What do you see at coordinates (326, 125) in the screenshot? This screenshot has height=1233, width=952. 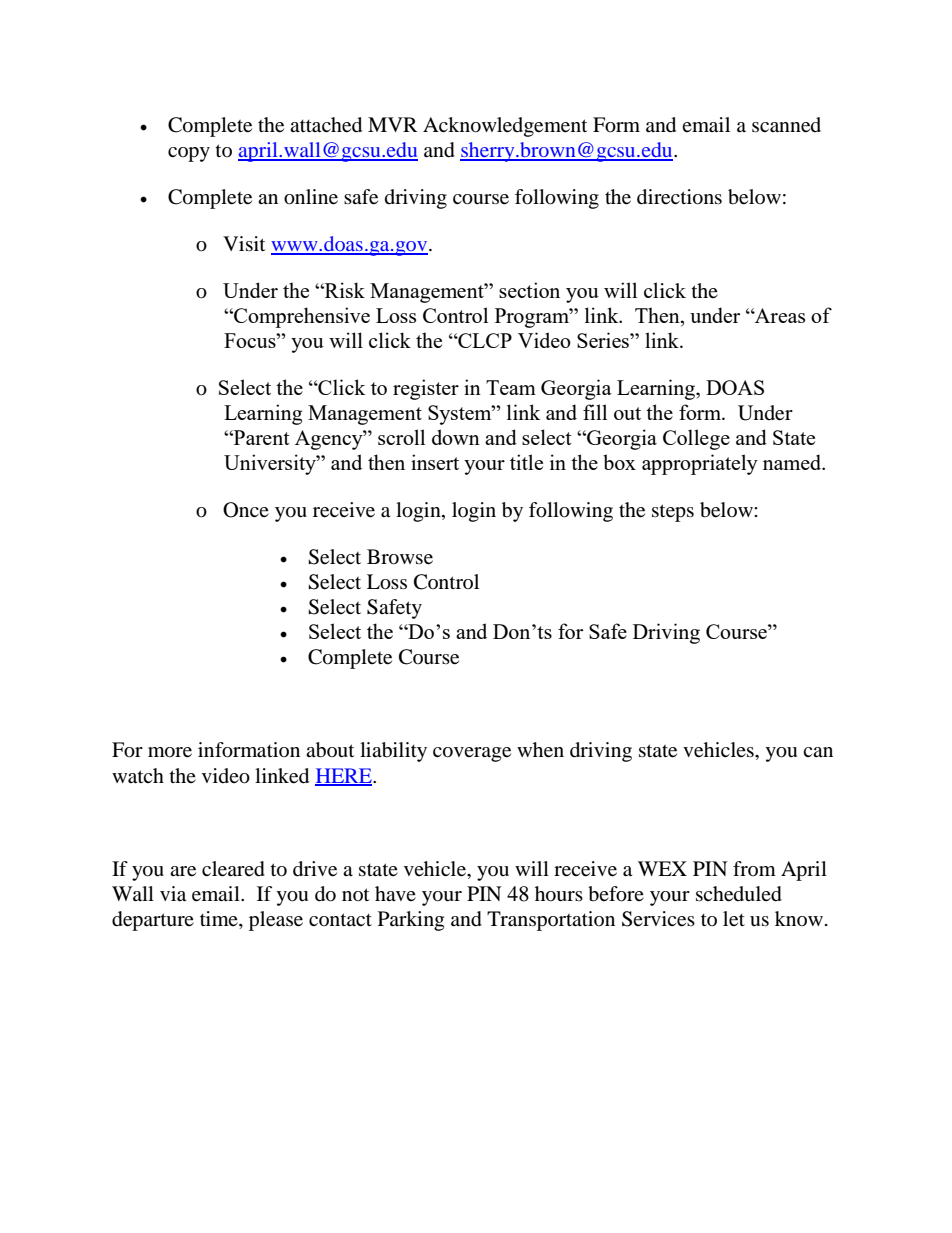 I see `attached` at bounding box center [326, 125].
